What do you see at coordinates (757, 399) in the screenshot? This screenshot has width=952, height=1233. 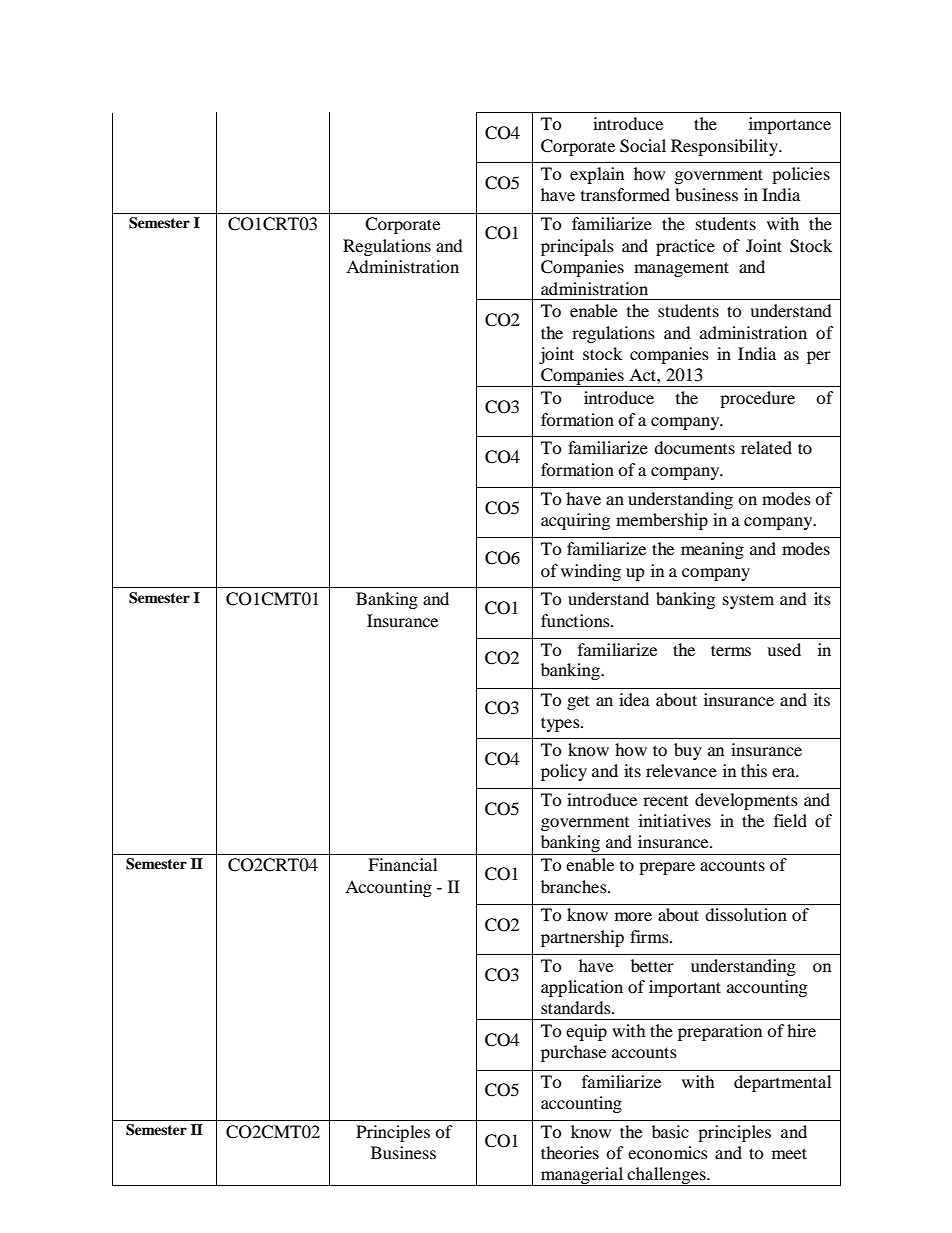 I see `procedure` at bounding box center [757, 399].
